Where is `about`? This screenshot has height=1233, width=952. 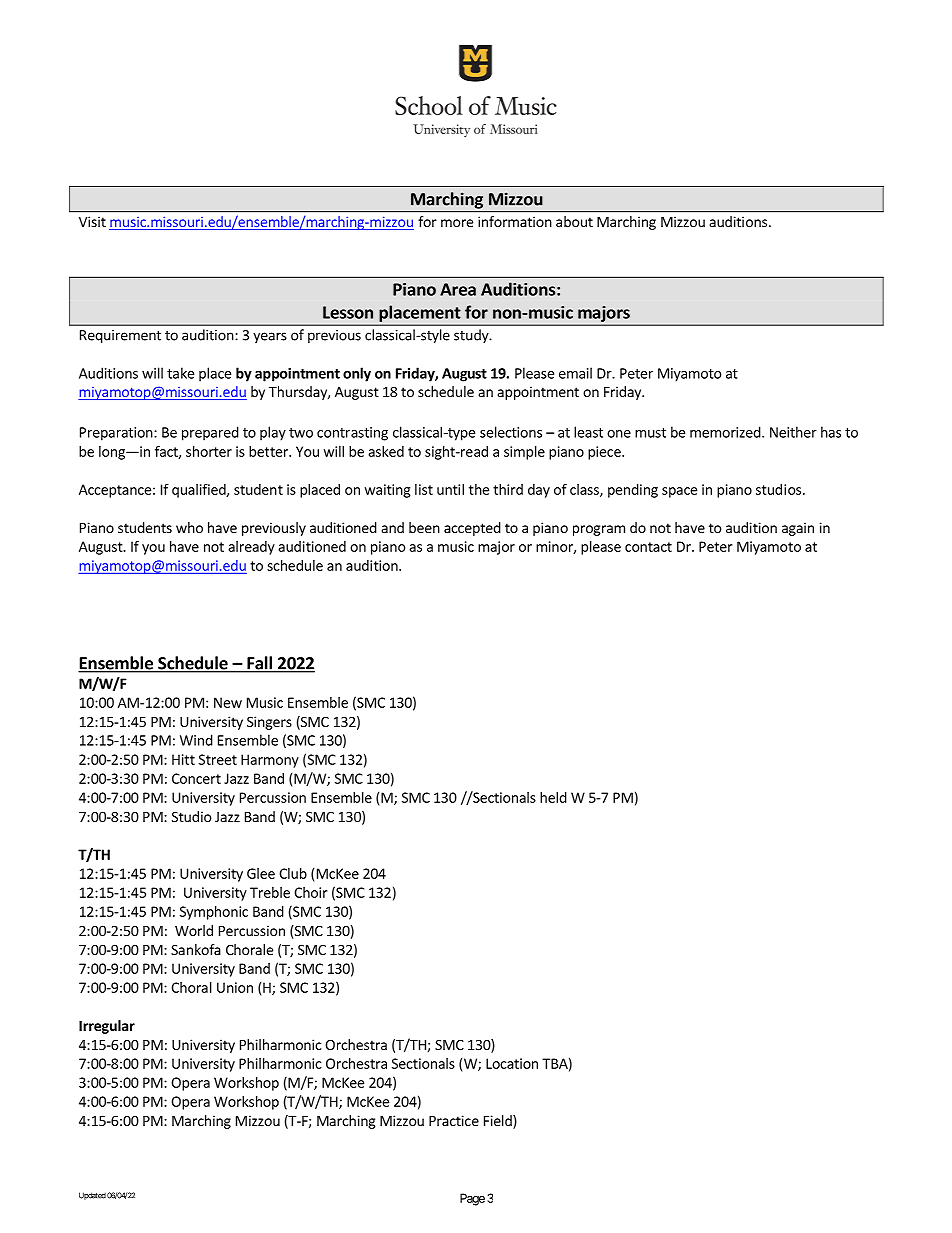
about is located at coordinates (574, 221).
